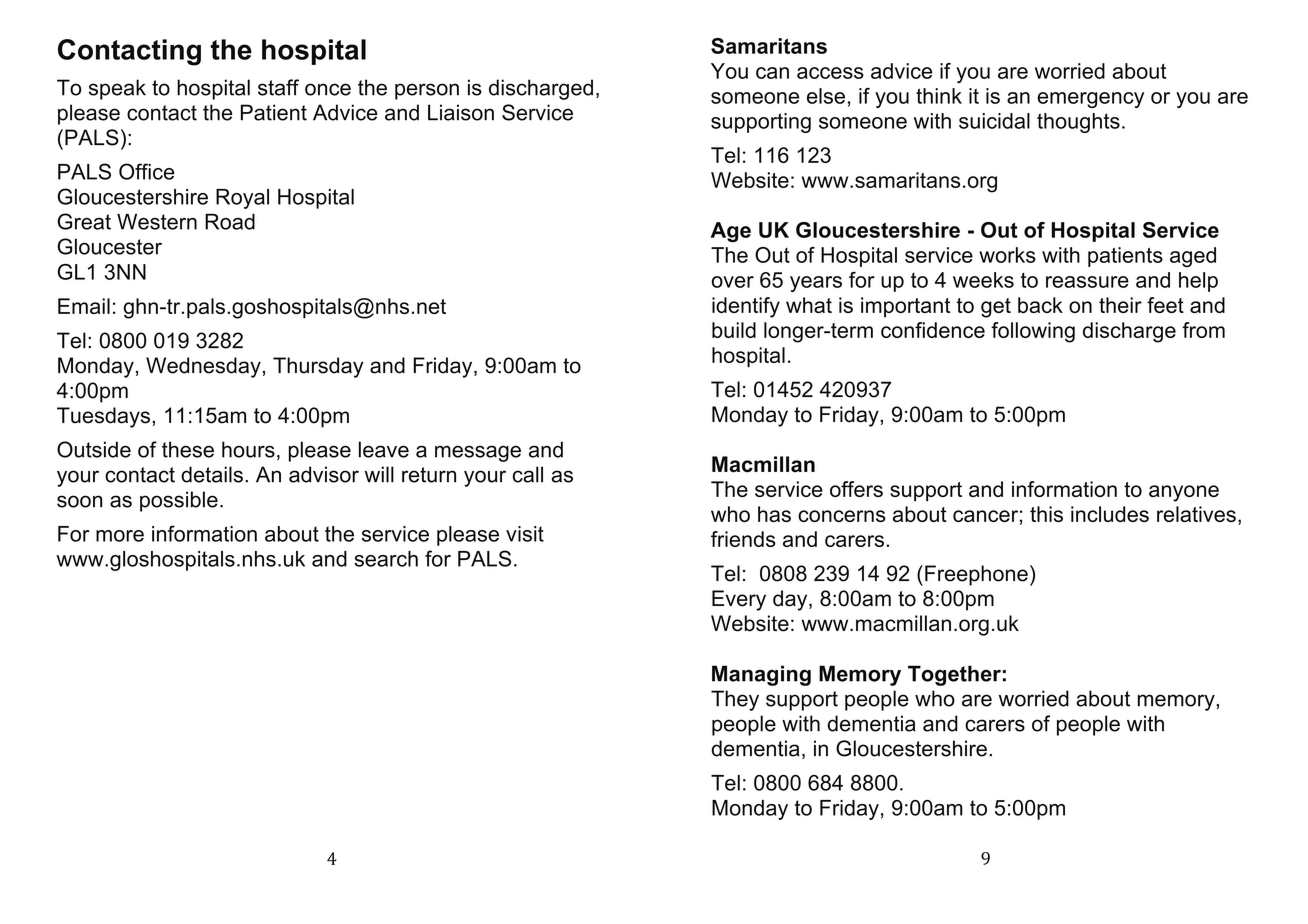 This screenshot has width=1308, height=924. I want to click on staff, so click(278, 87).
